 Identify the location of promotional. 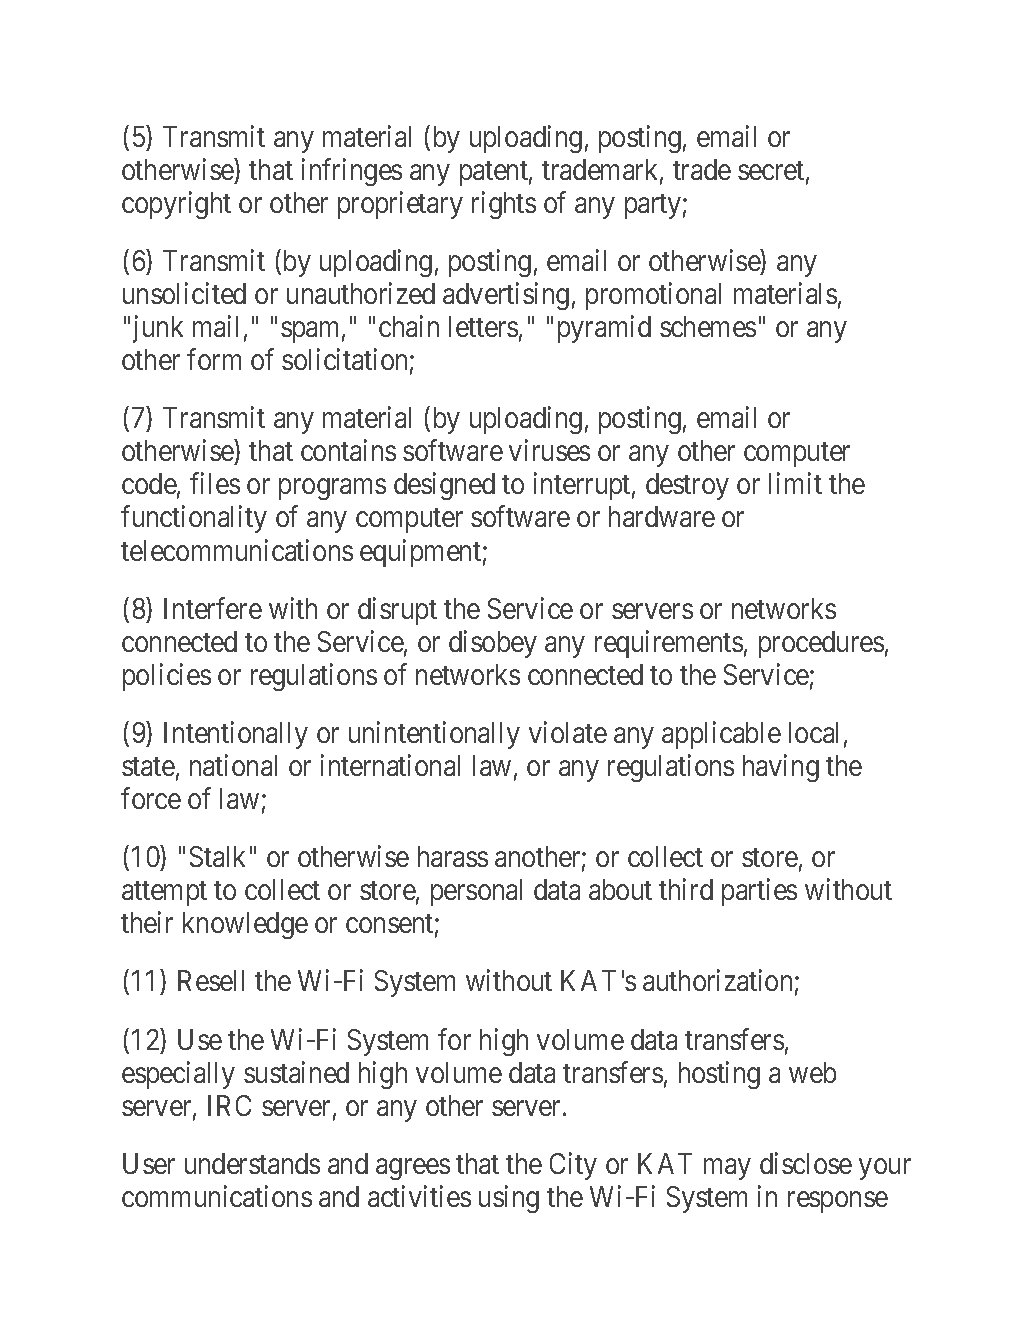
(653, 296).
